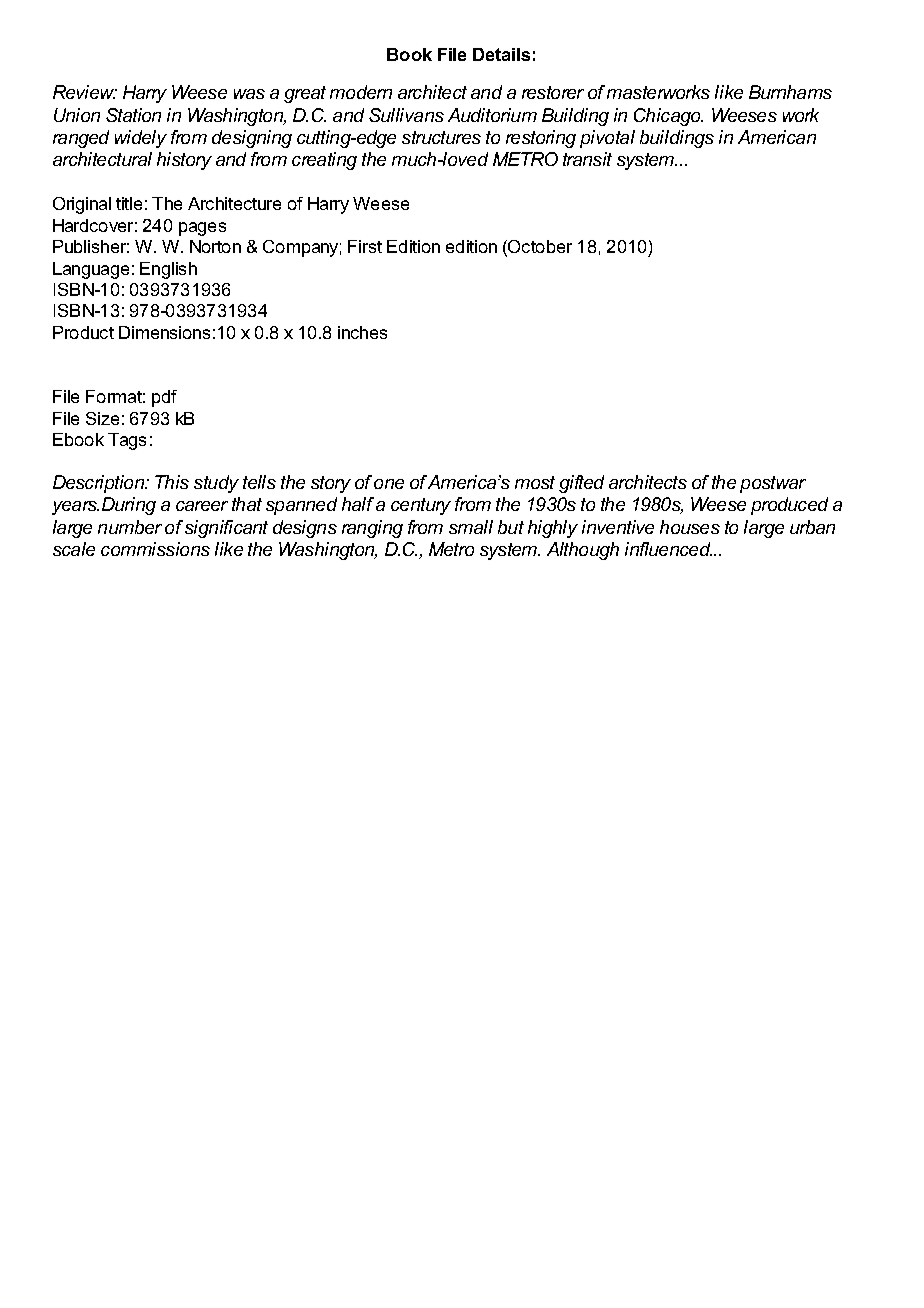  What do you see at coordinates (102, 418) in the page?
I see `Size` at bounding box center [102, 418].
